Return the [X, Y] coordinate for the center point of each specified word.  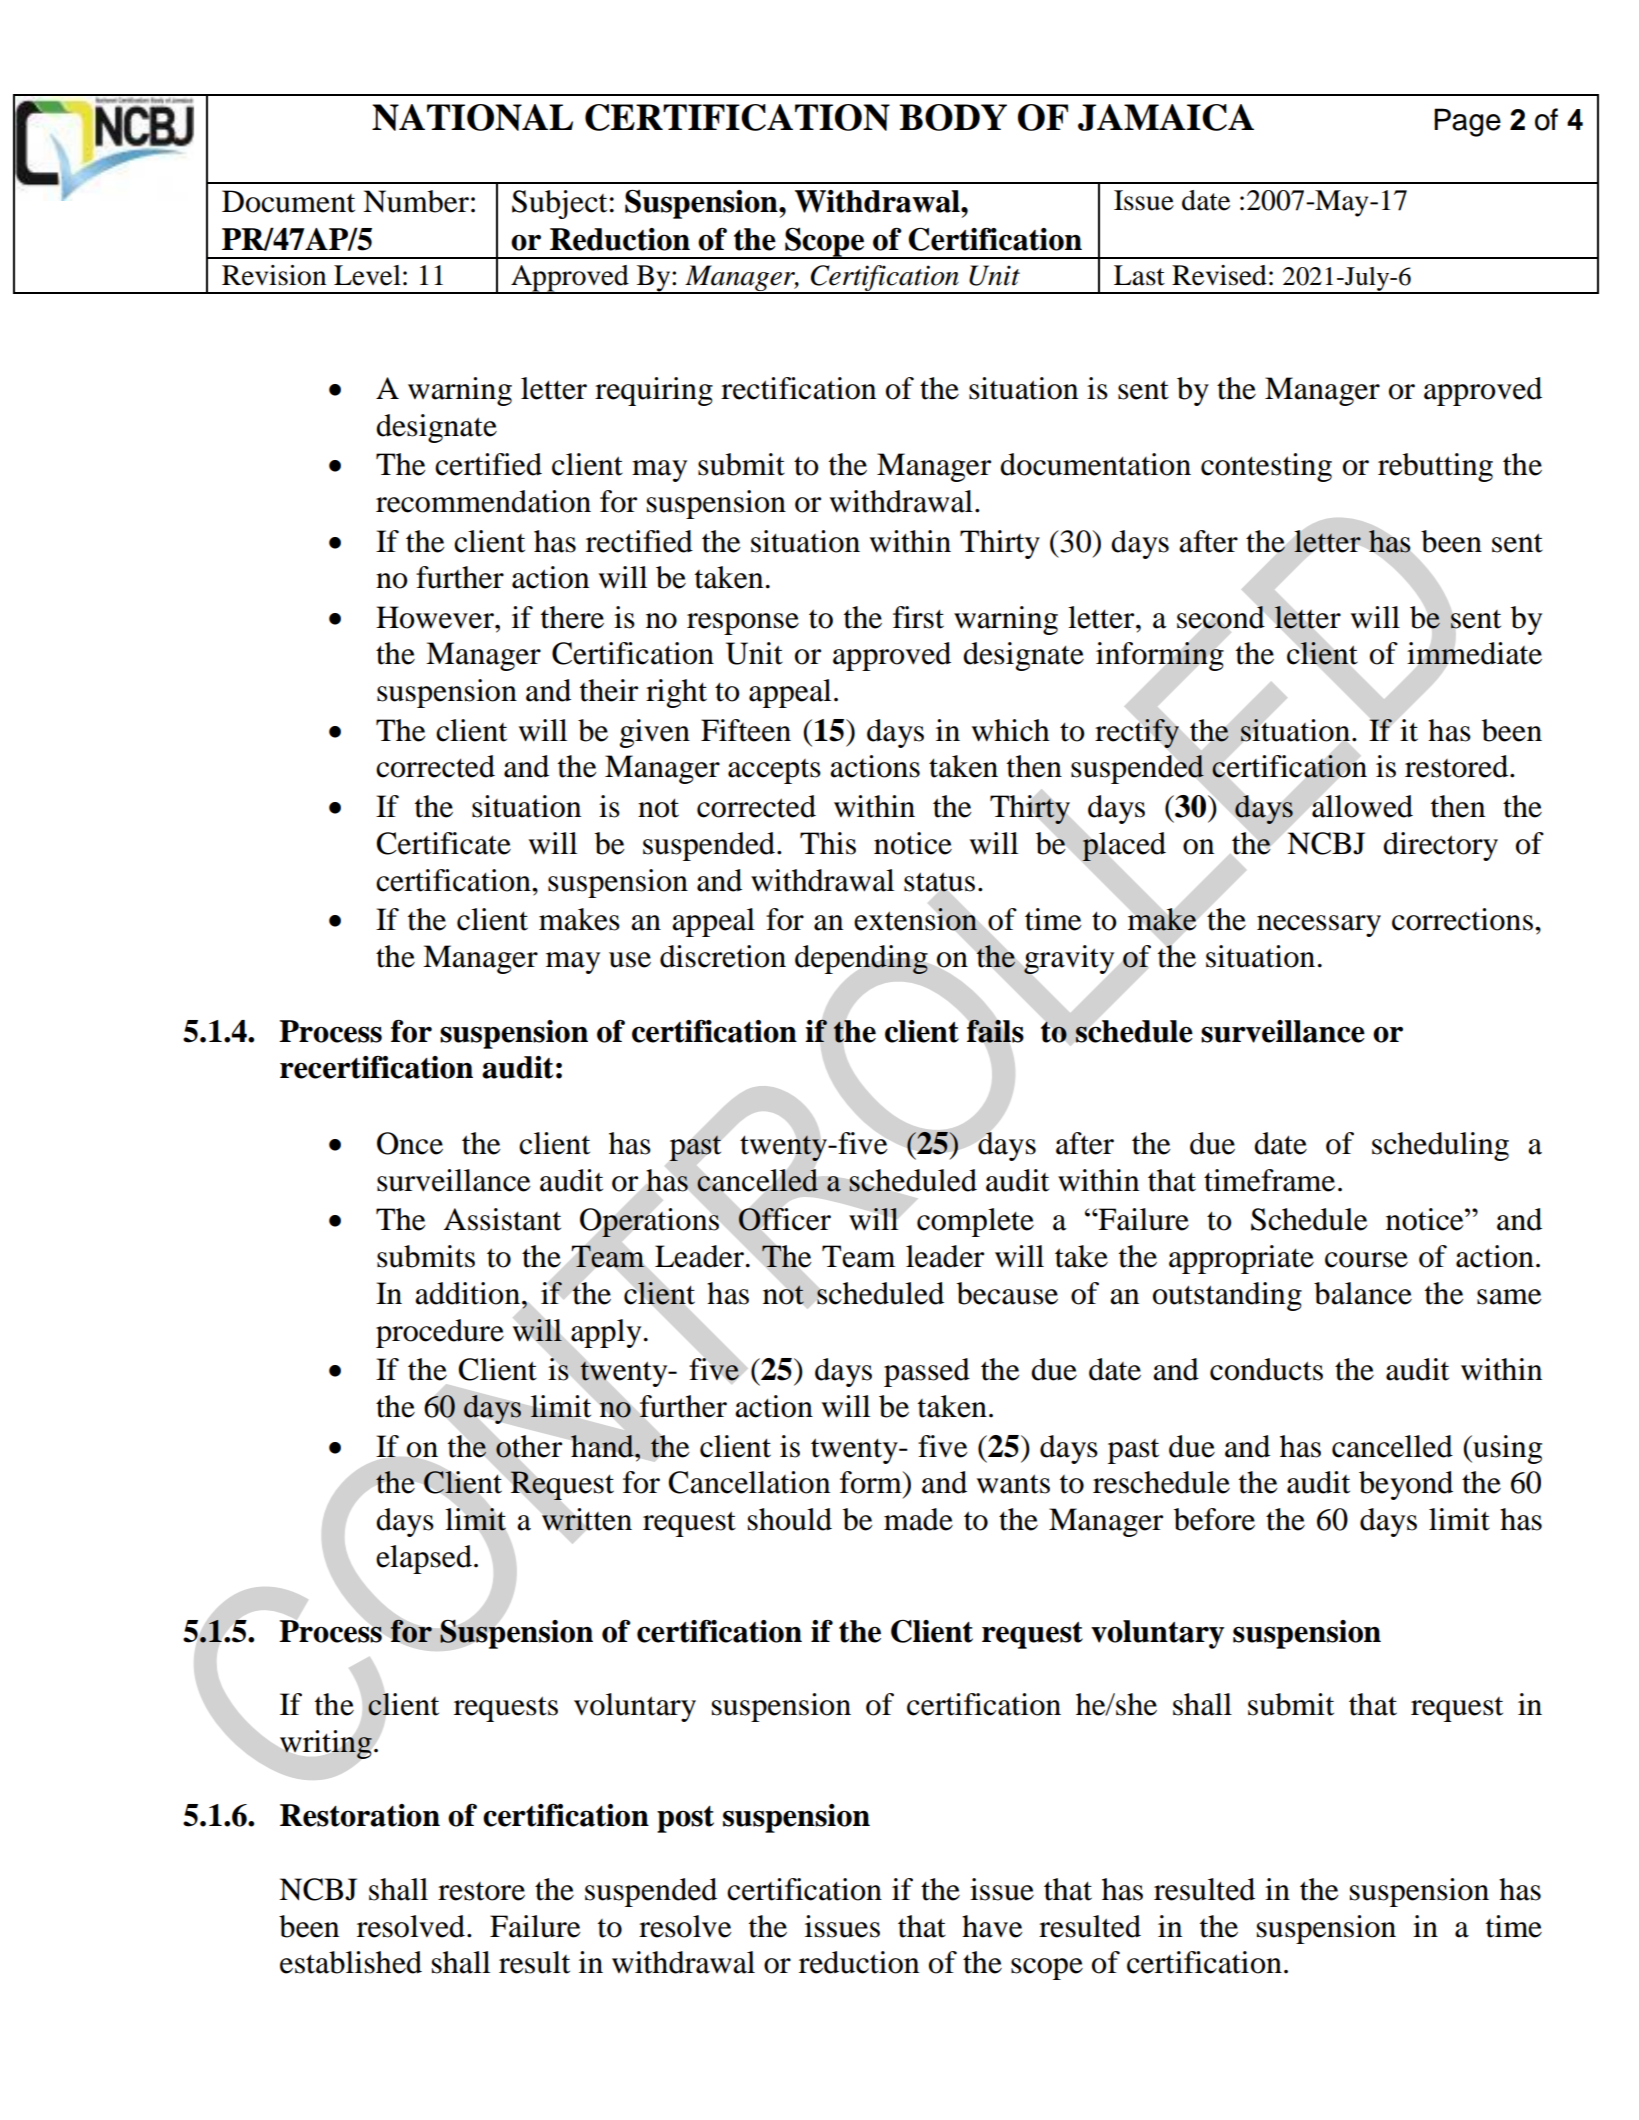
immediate [1474, 653]
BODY [953, 117]
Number [416, 201]
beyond [1406, 1485]
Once [410, 1143]
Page [1467, 122]
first [918, 617]
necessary [1319, 926]
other [529, 1446]
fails [995, 1031]
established [351, 1962]
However [436, 617]
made [918, 1519]
